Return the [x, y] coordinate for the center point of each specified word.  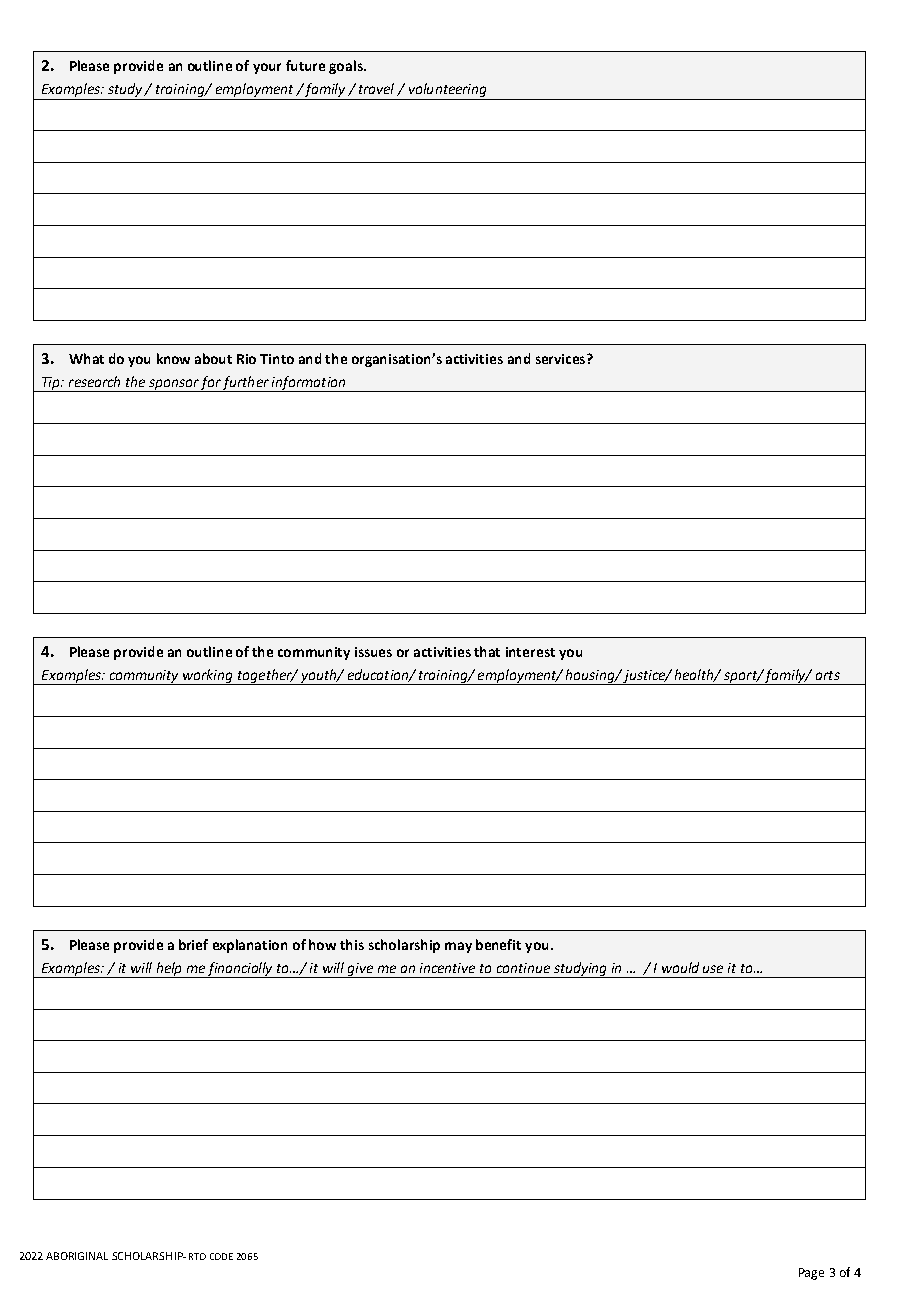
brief [193, 944]
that [487, 651]
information [309, 384]
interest [530, 652]
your [267, 68]
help [169, 970]
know [173, 358]
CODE [221, 1256]
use [713, 969]
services [562, 359]
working [208, 677]
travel [378, 89]
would [680, 967]
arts [828, 675]
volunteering [448, 91]
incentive [447, 968]
